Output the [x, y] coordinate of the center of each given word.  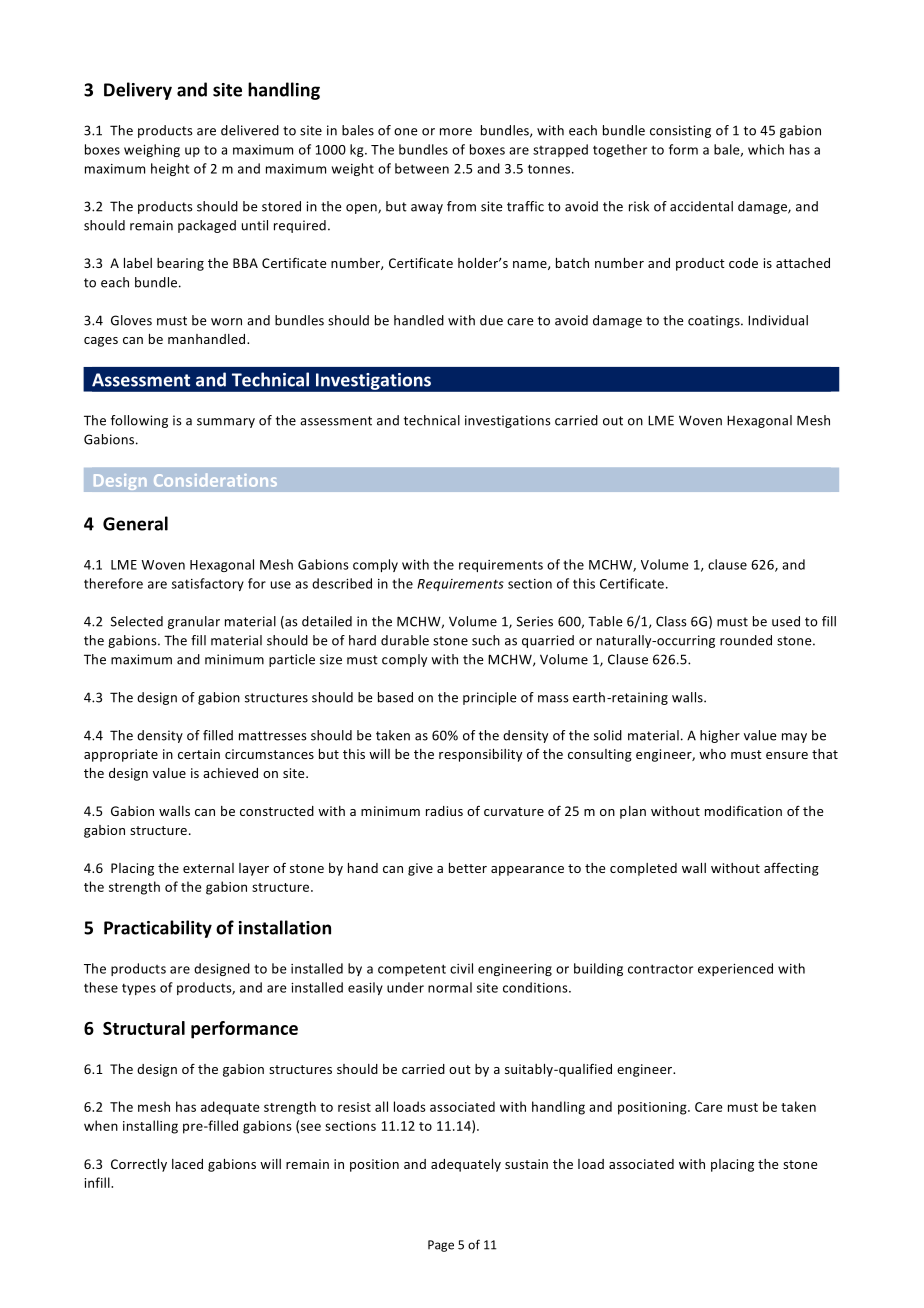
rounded [746, 640]
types [139, 989]
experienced [735, 969]
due [491, 320]
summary [226, 423]
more [456, 132]
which [766, 149]
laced [187, 1164]
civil [461, 968]
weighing [152, 150]
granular [194, 622]
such [486, 640]
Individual [778, 320]
